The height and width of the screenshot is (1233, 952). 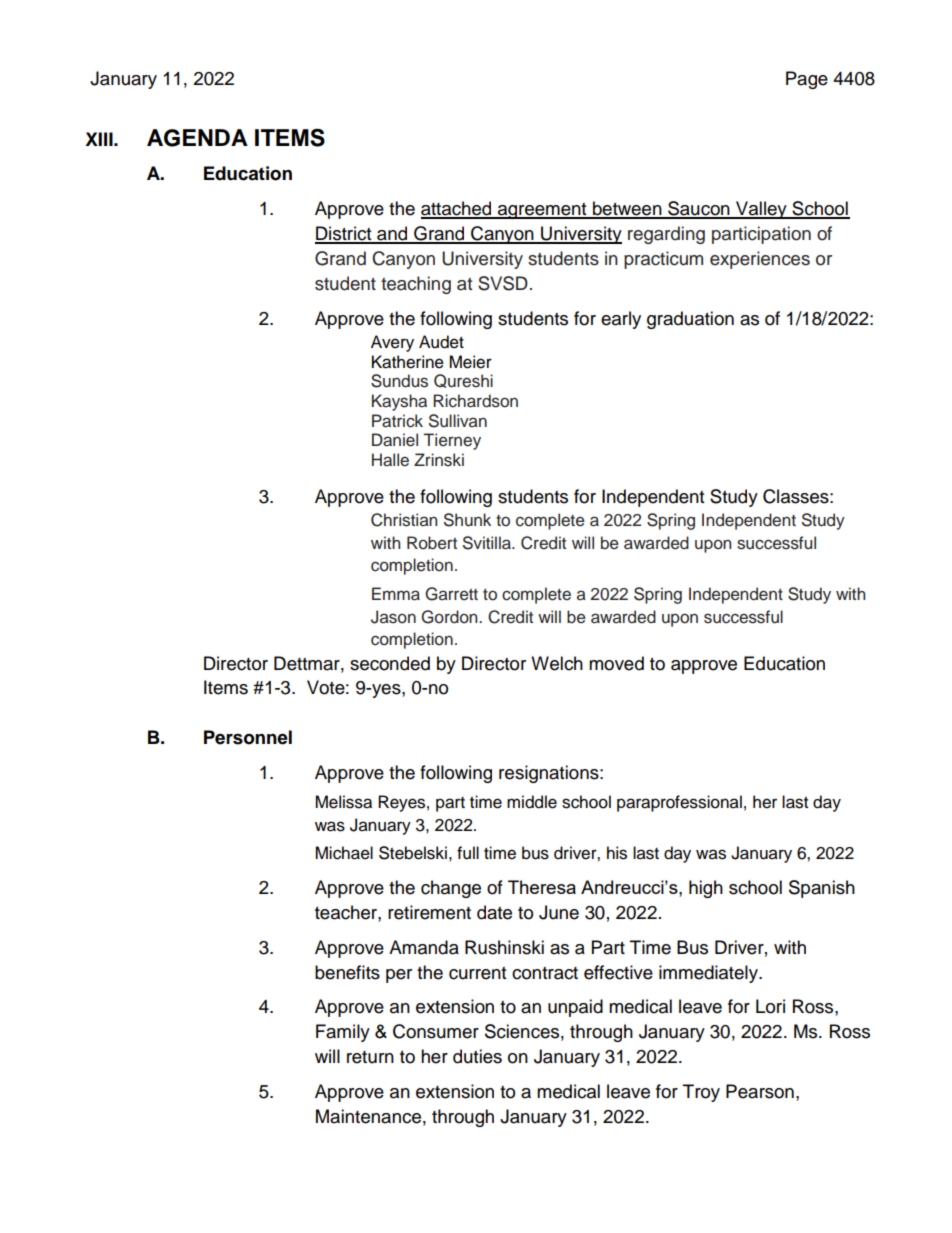 What do you see at coordinates (197, 138) in the screenshot?
I see `AGENDA` at bounding box center [197, 138].
